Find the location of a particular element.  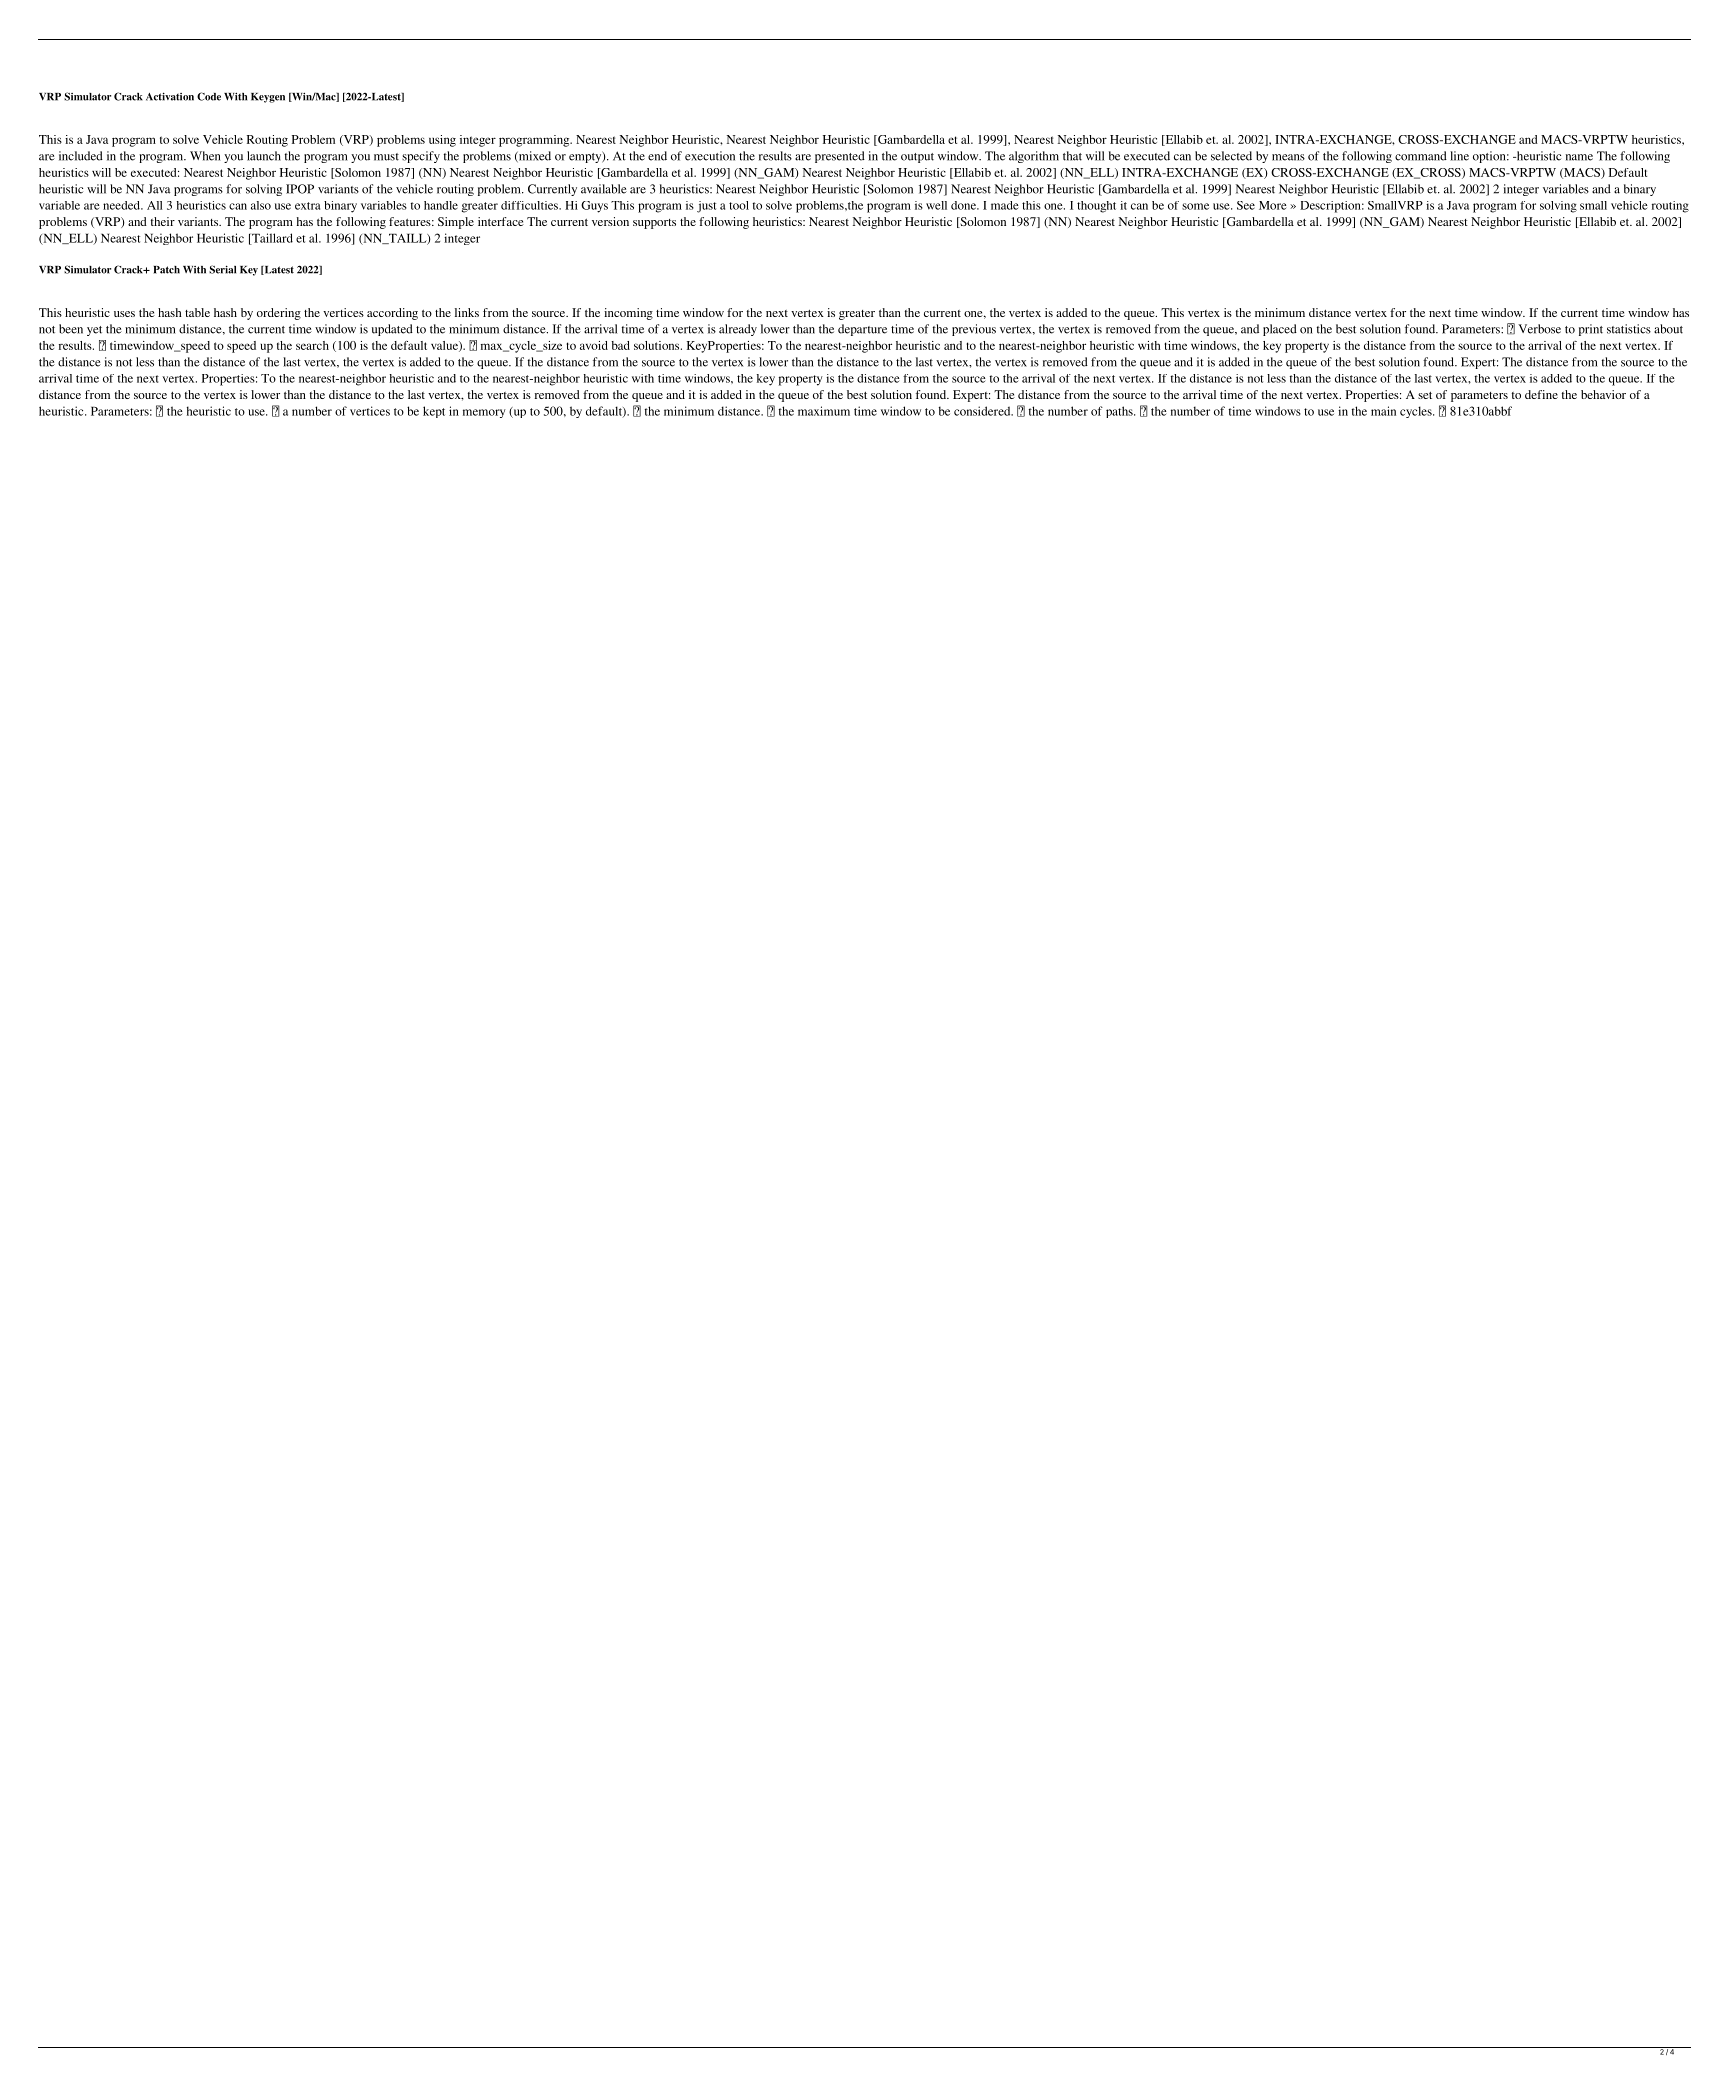

kept is located at coordinates (434, 412).
